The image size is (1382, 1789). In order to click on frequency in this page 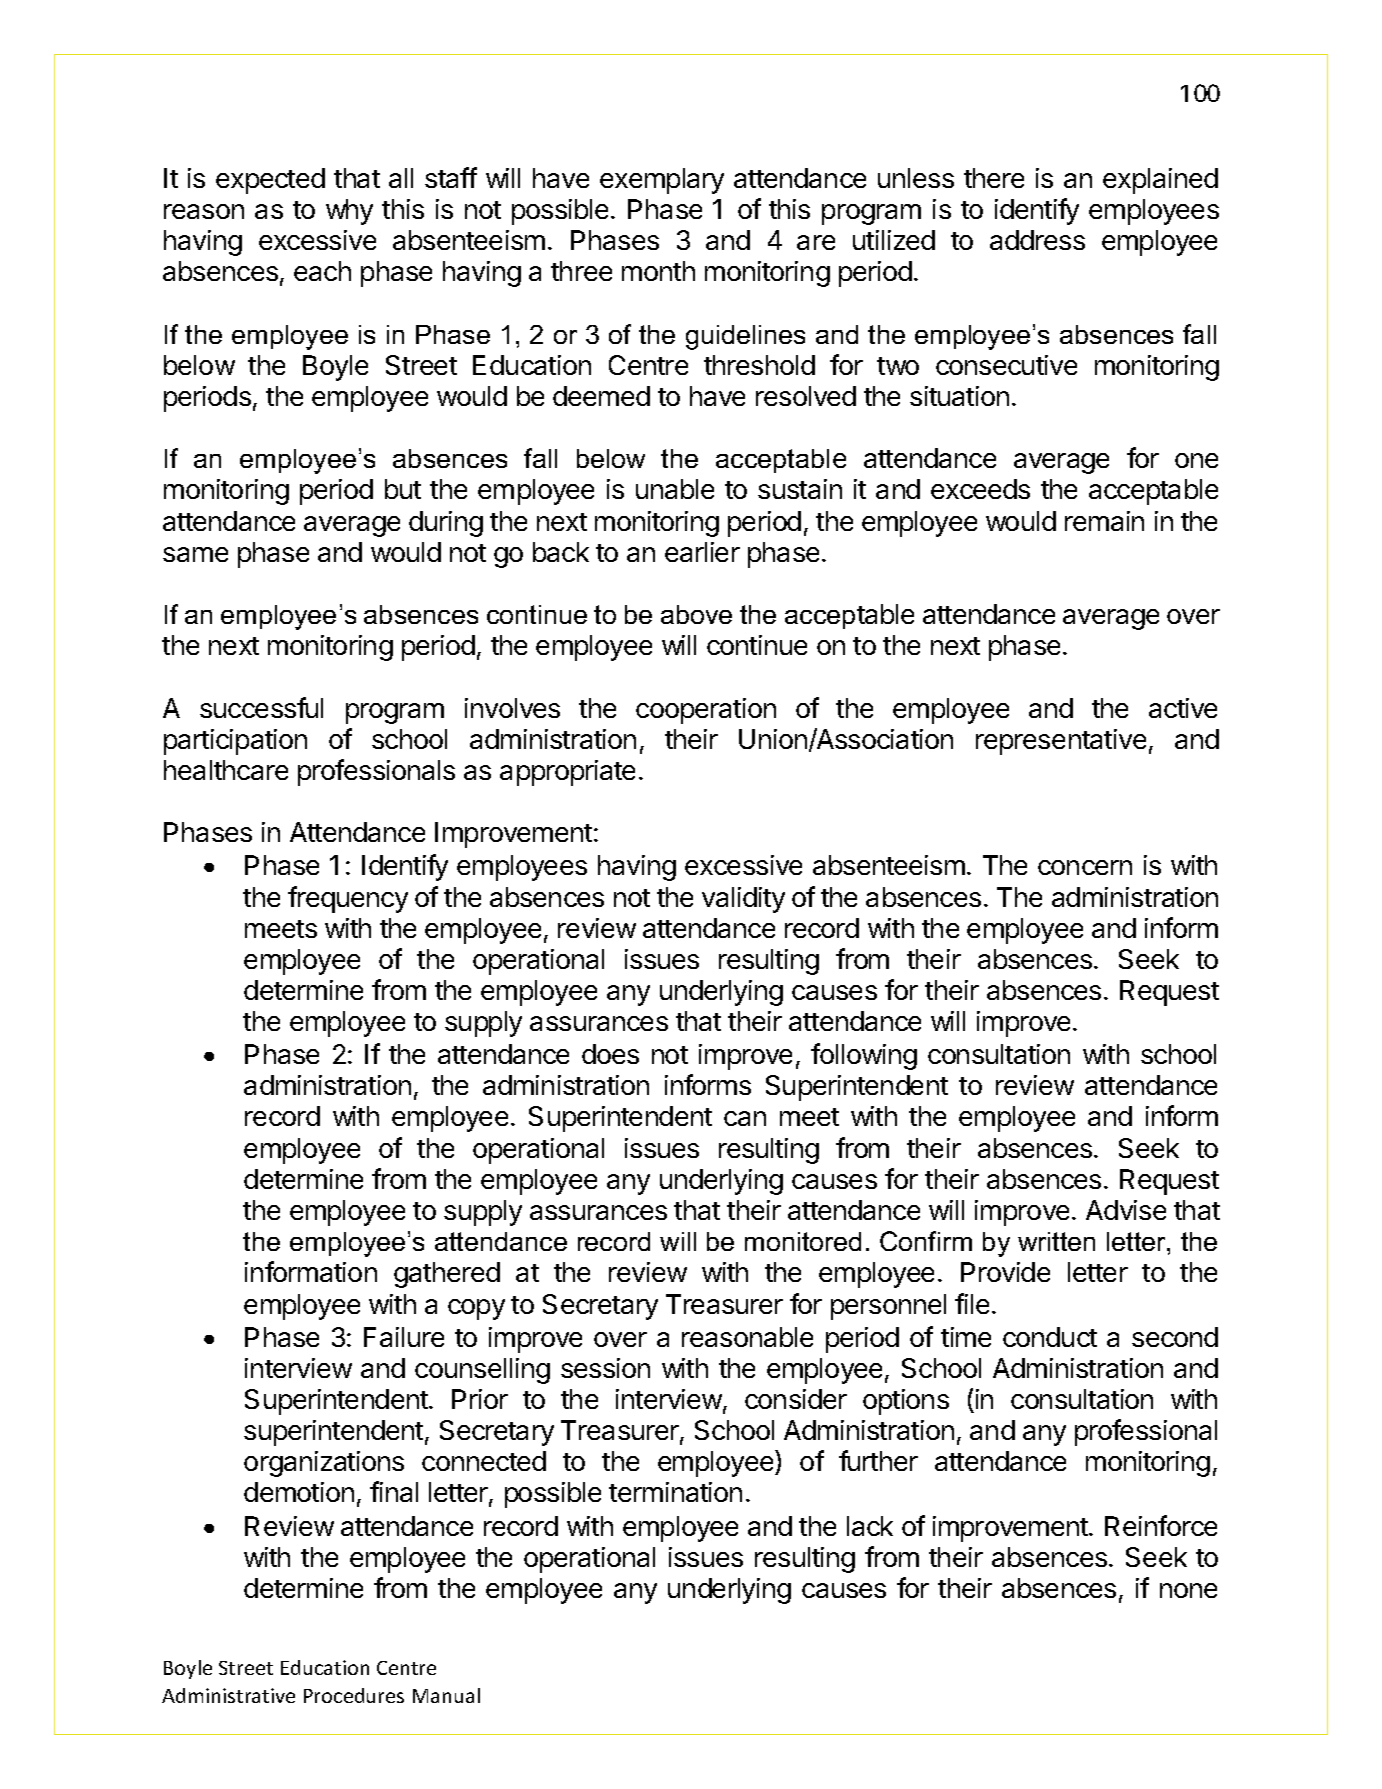, I will do `click(348, 899)`.
